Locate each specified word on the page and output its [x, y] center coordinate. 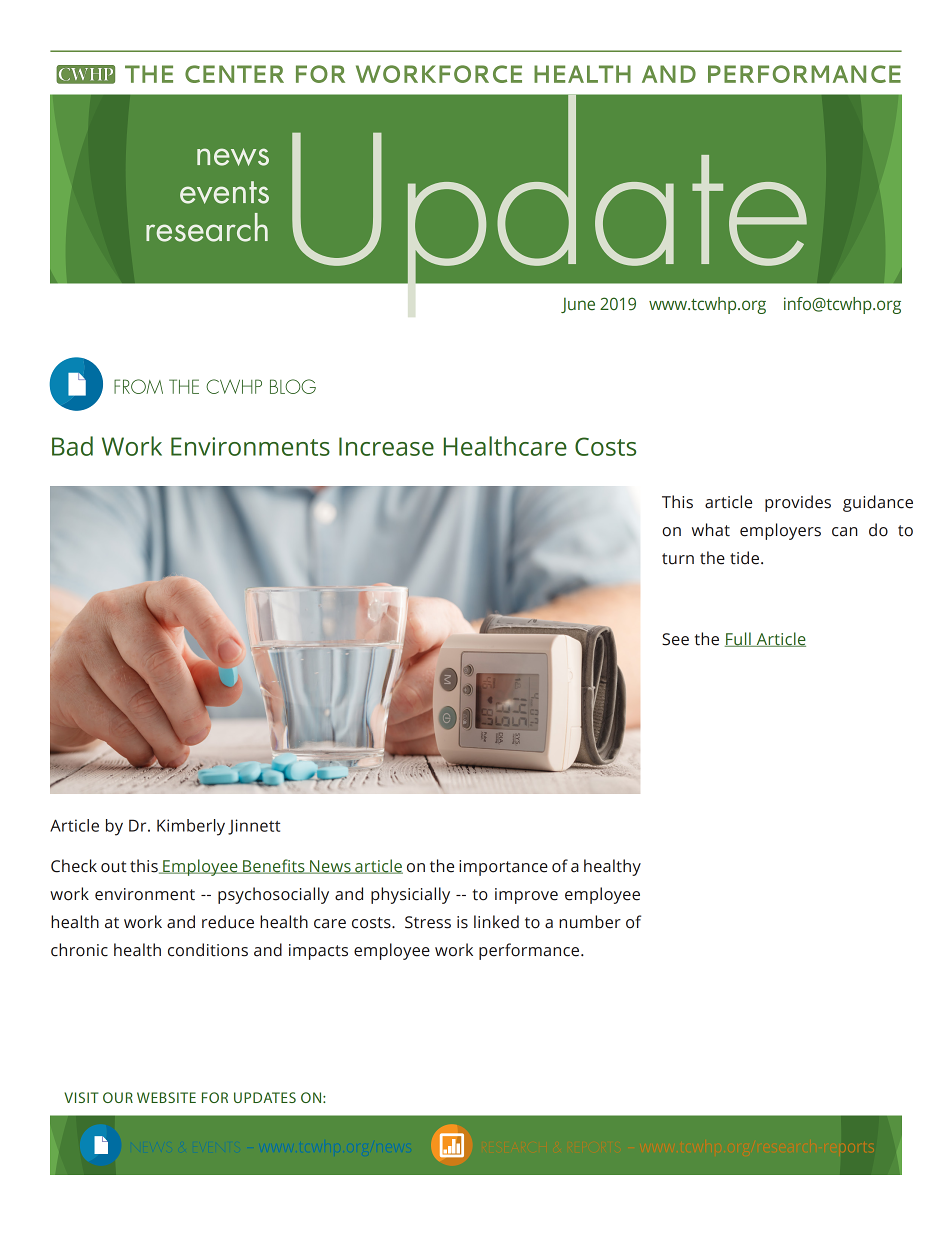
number [590, 922]
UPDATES [265, 1097]
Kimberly [191, 827]
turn [678, 559]
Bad [72, 446]
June [578, 305]
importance [503, 868]
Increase [386, 446]
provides [798, 503]
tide [744, 558]
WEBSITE [166, 1097]
